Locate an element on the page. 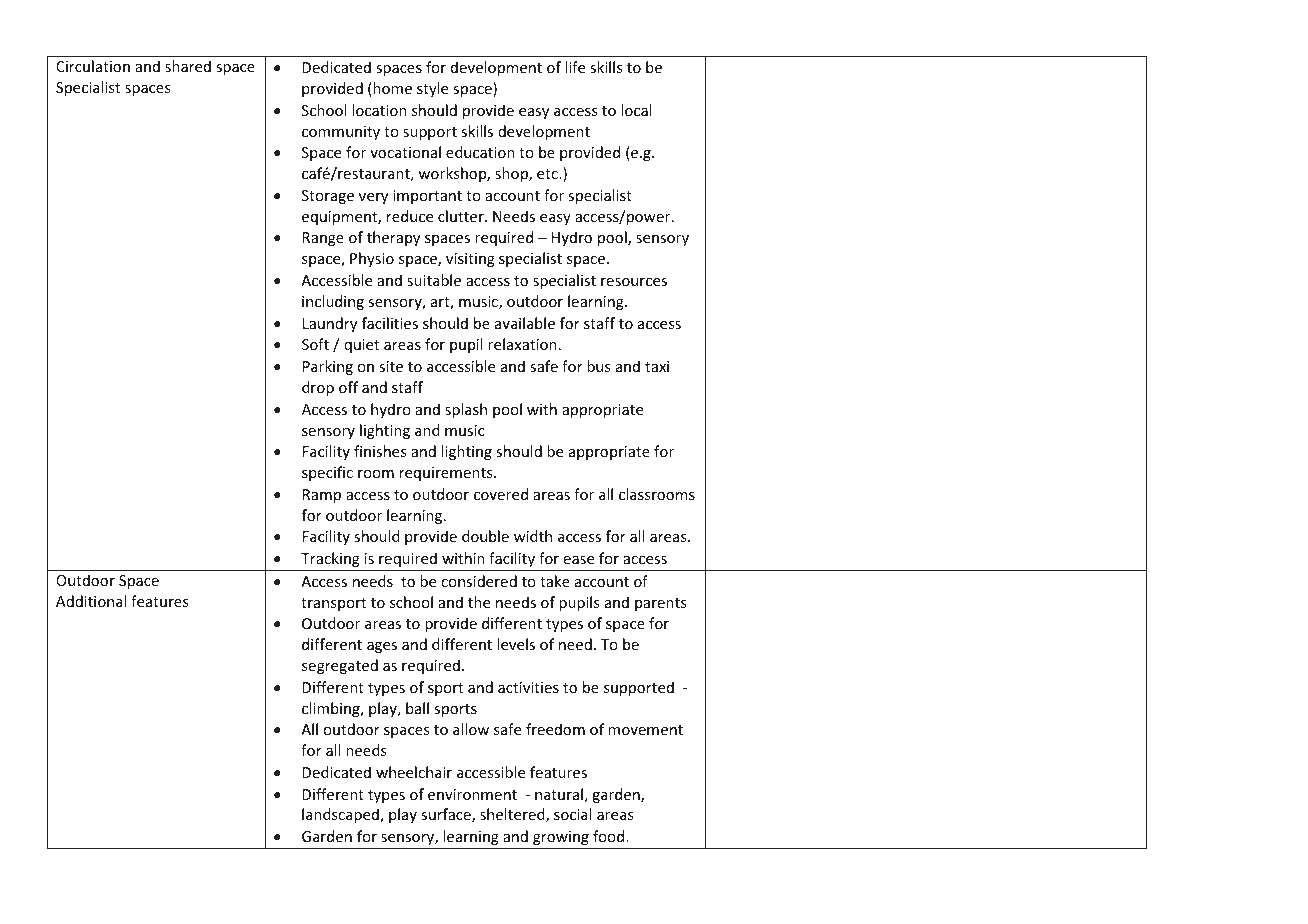  life is located at coordinates (575, 67).
